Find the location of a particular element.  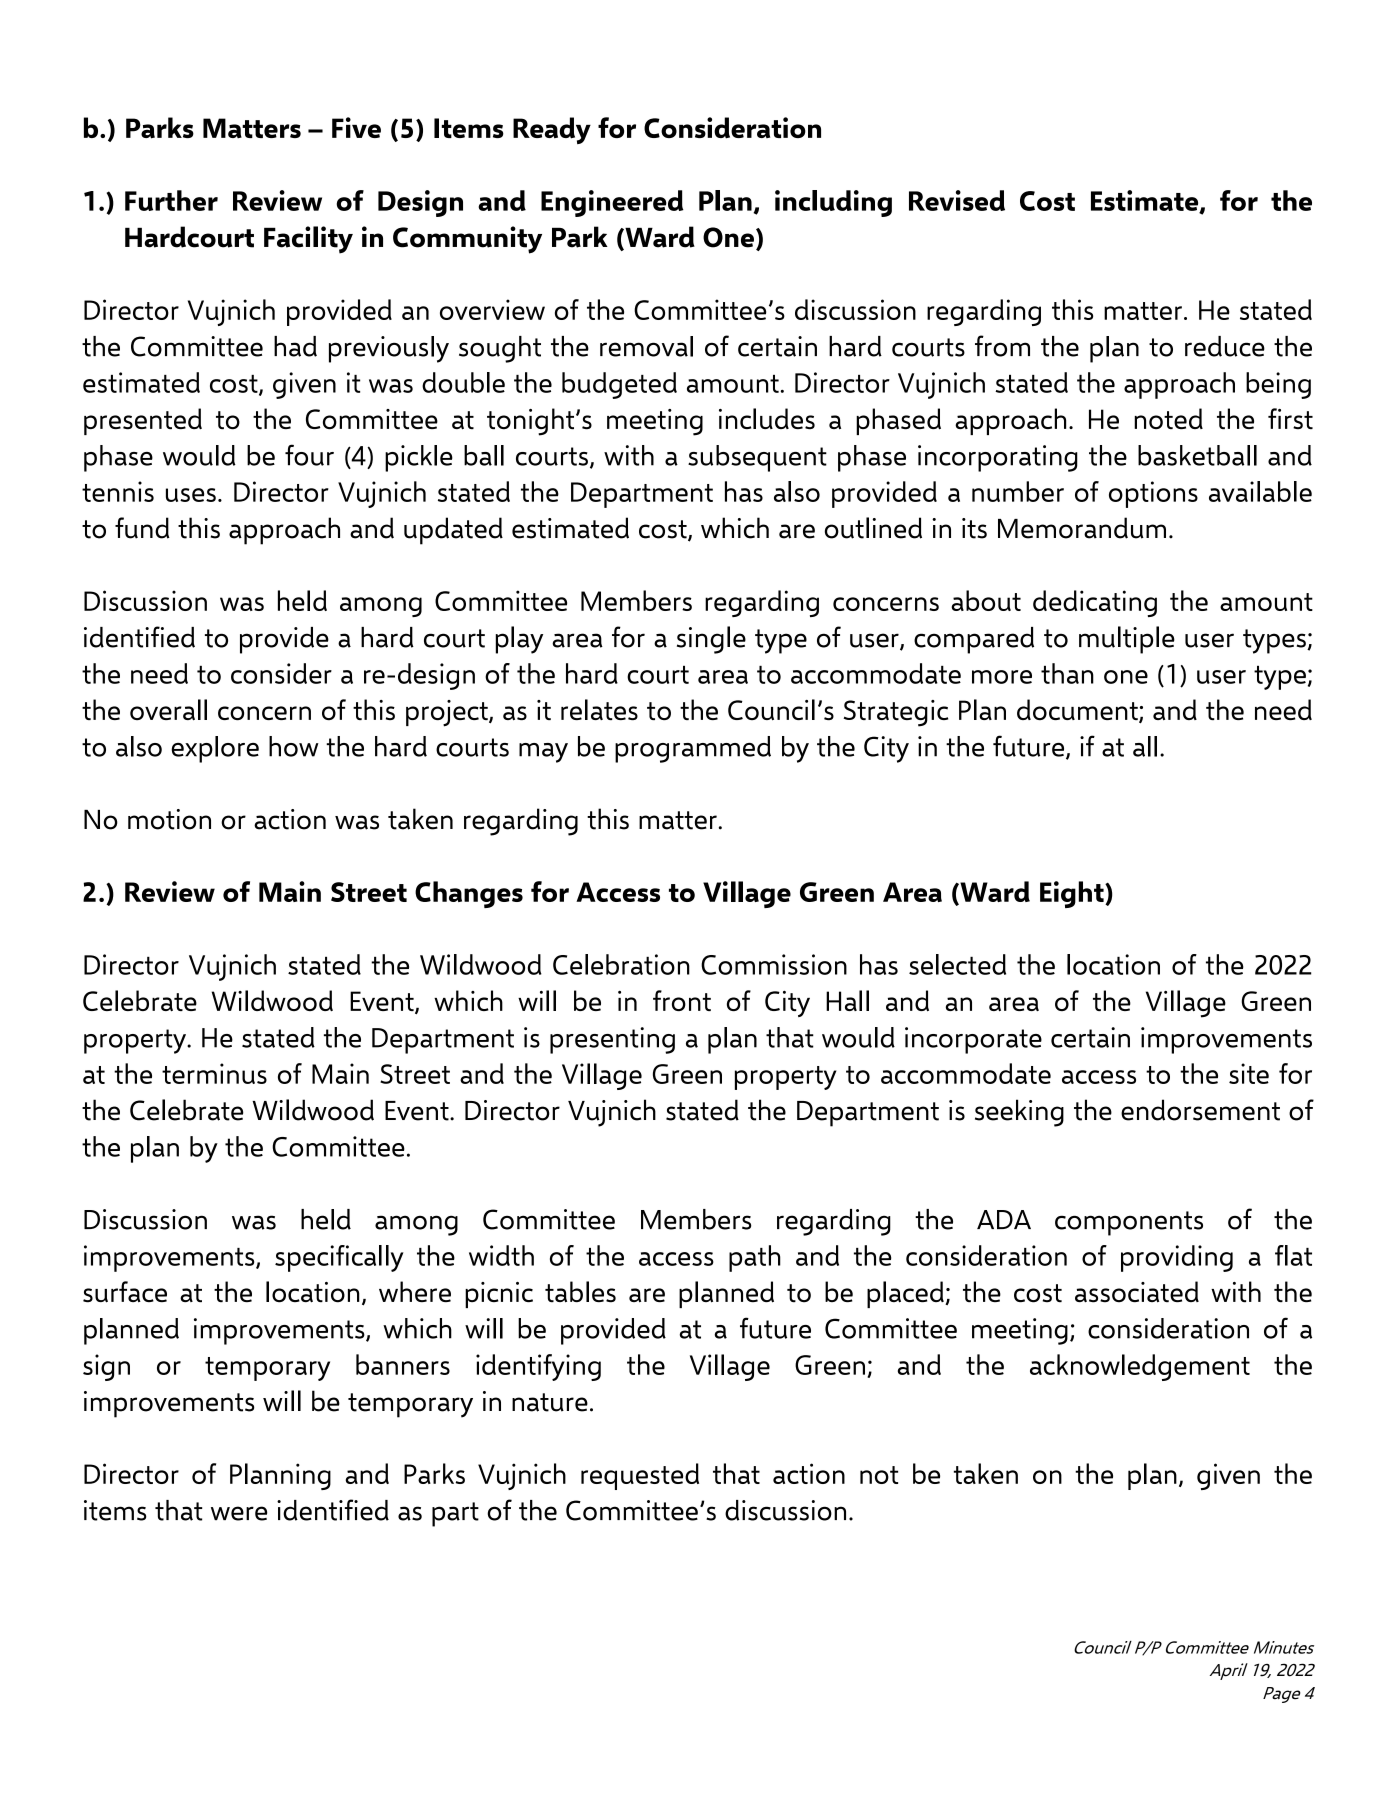

site is located at coordinates (1249, 1073).
